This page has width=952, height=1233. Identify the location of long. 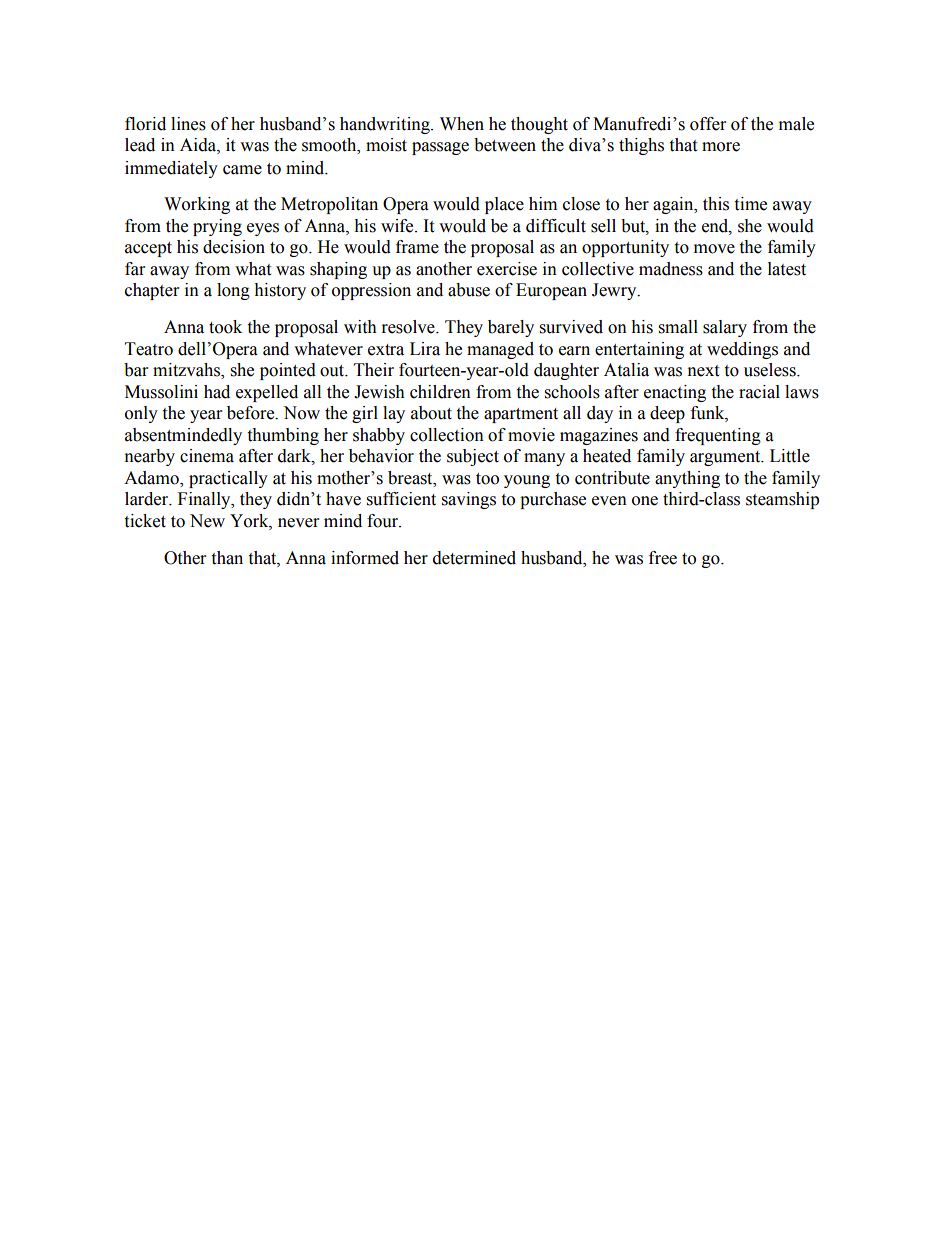
(233, 291).
